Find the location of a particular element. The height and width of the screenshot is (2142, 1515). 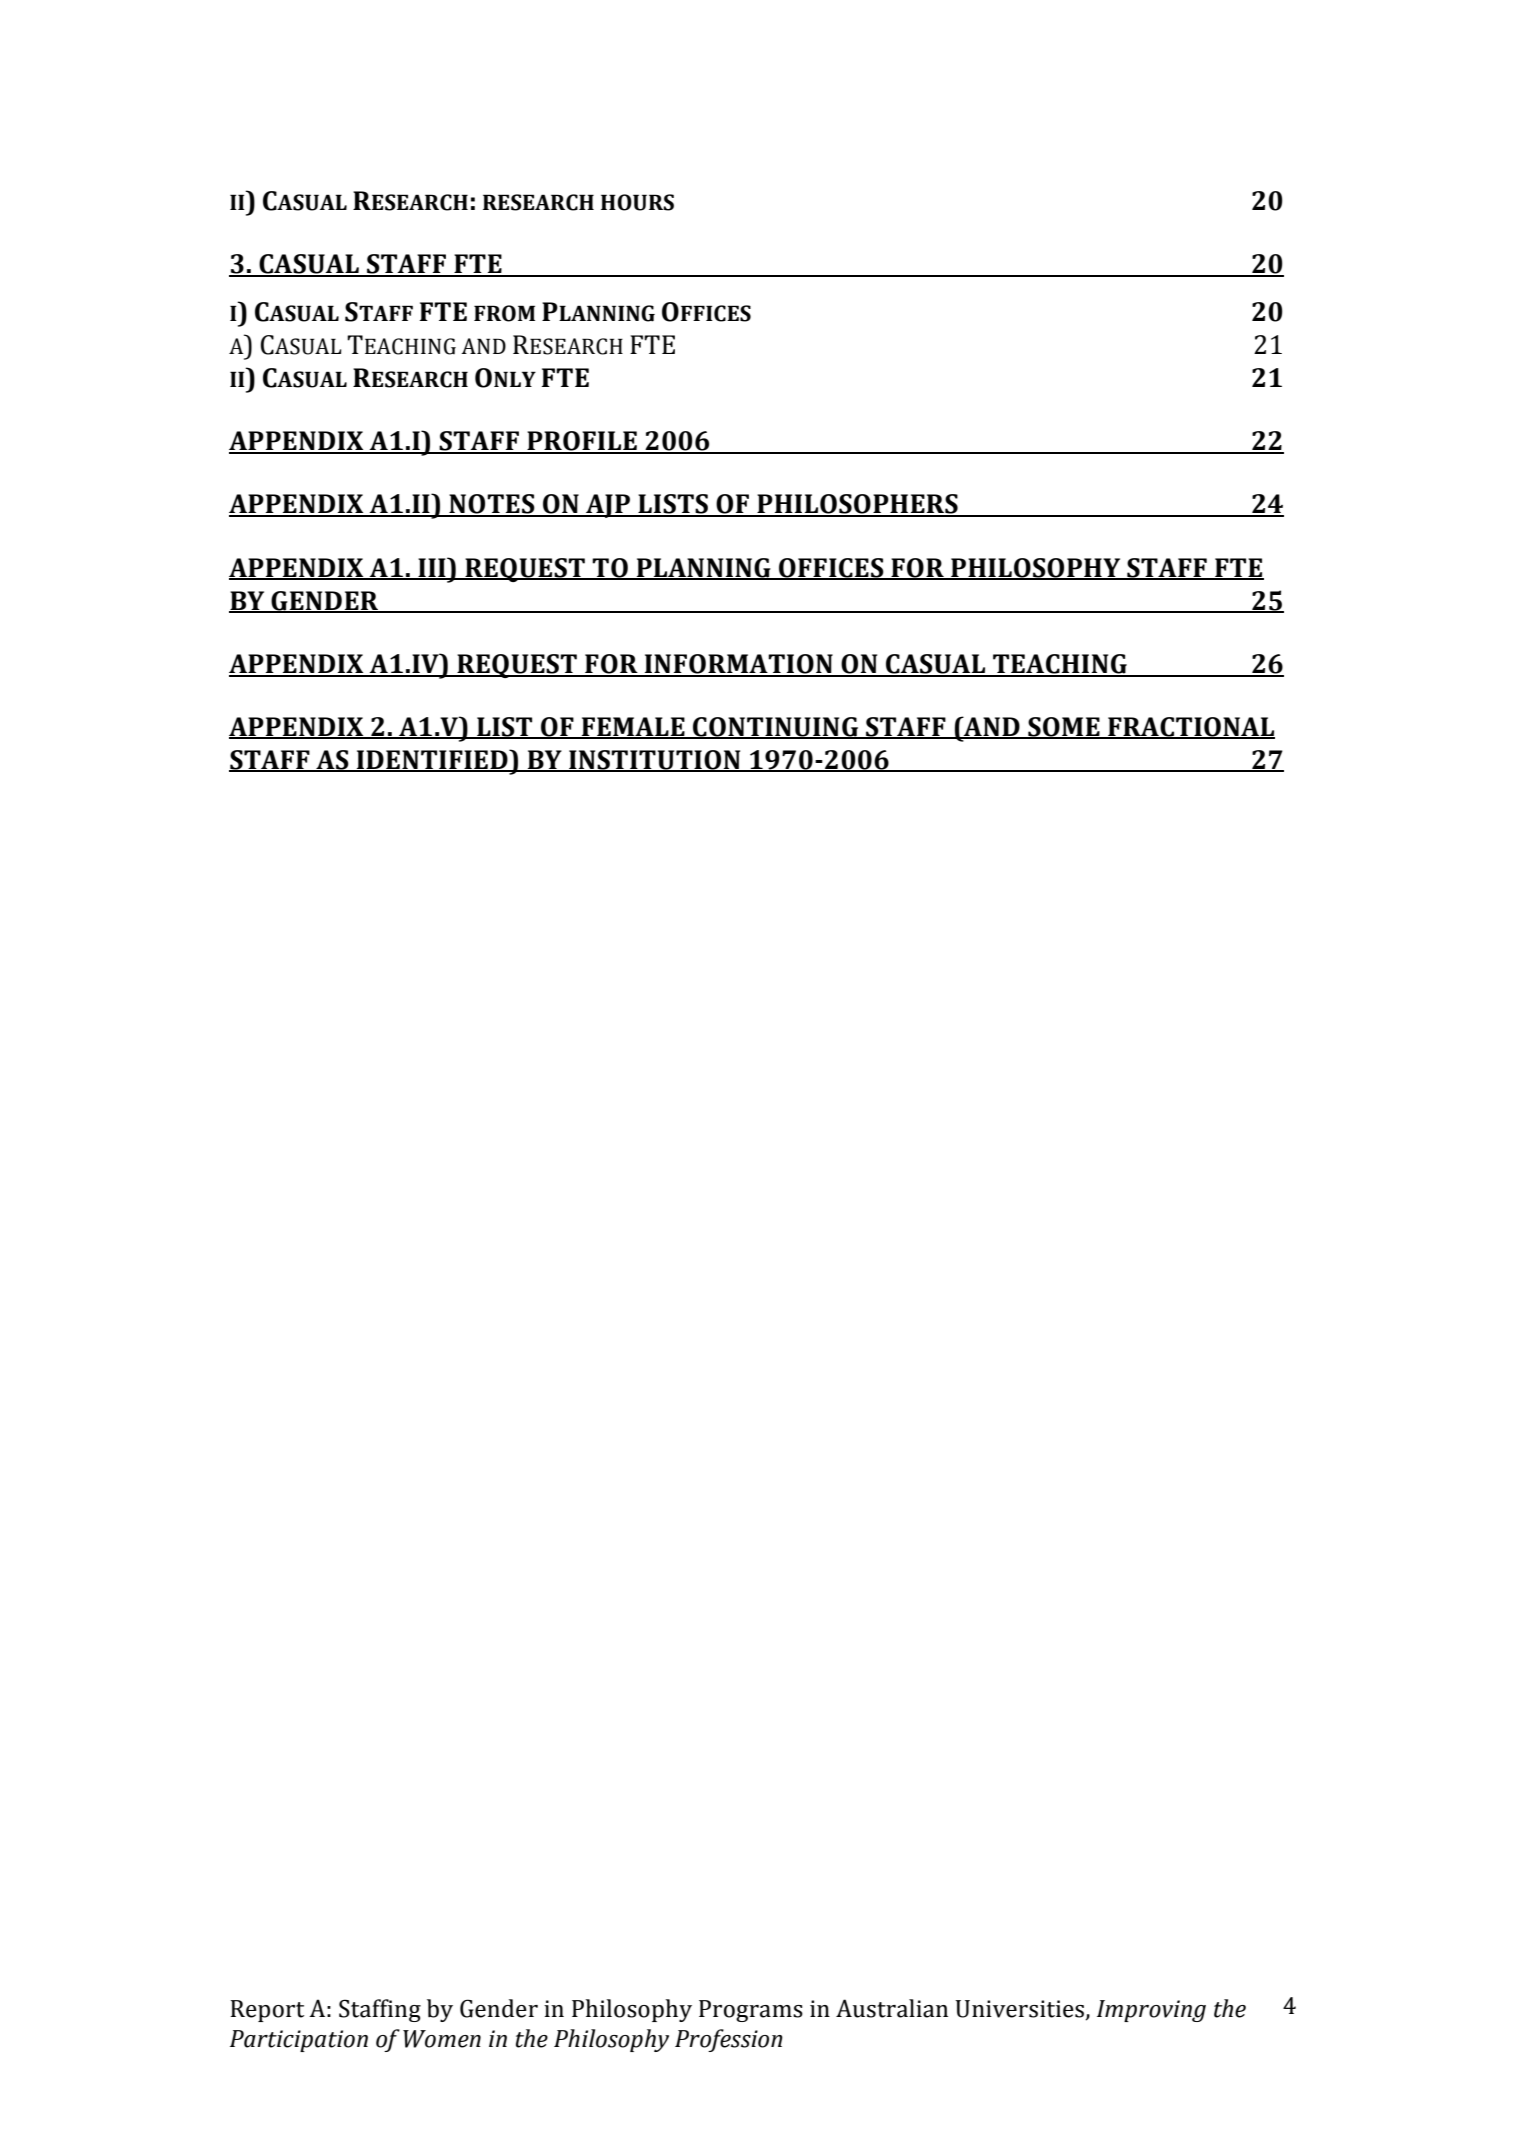

Programs is located at coordinates (751, 2011).
